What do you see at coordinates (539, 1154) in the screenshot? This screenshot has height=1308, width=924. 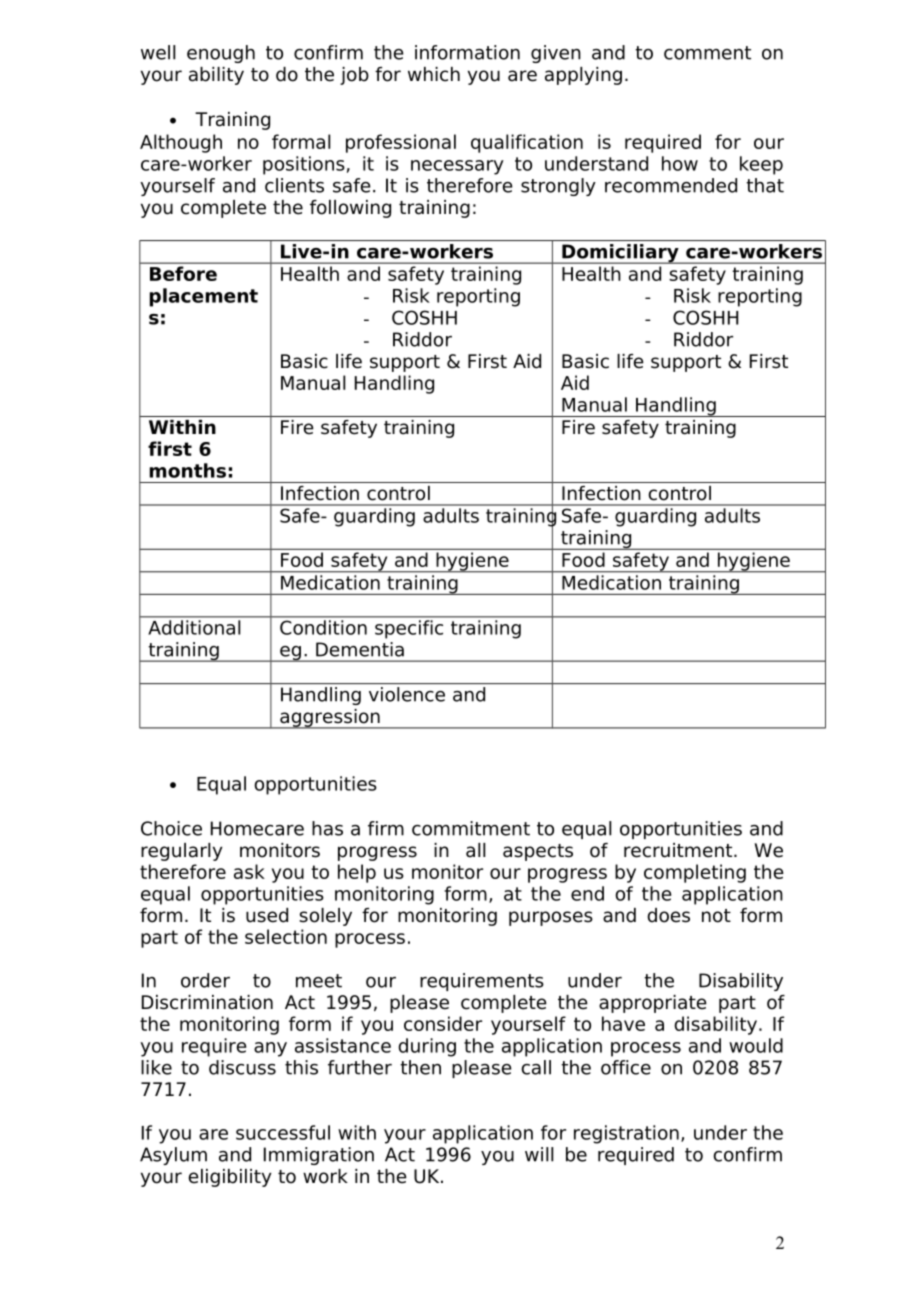 I see `will` at bounding box center [539, 1154].
